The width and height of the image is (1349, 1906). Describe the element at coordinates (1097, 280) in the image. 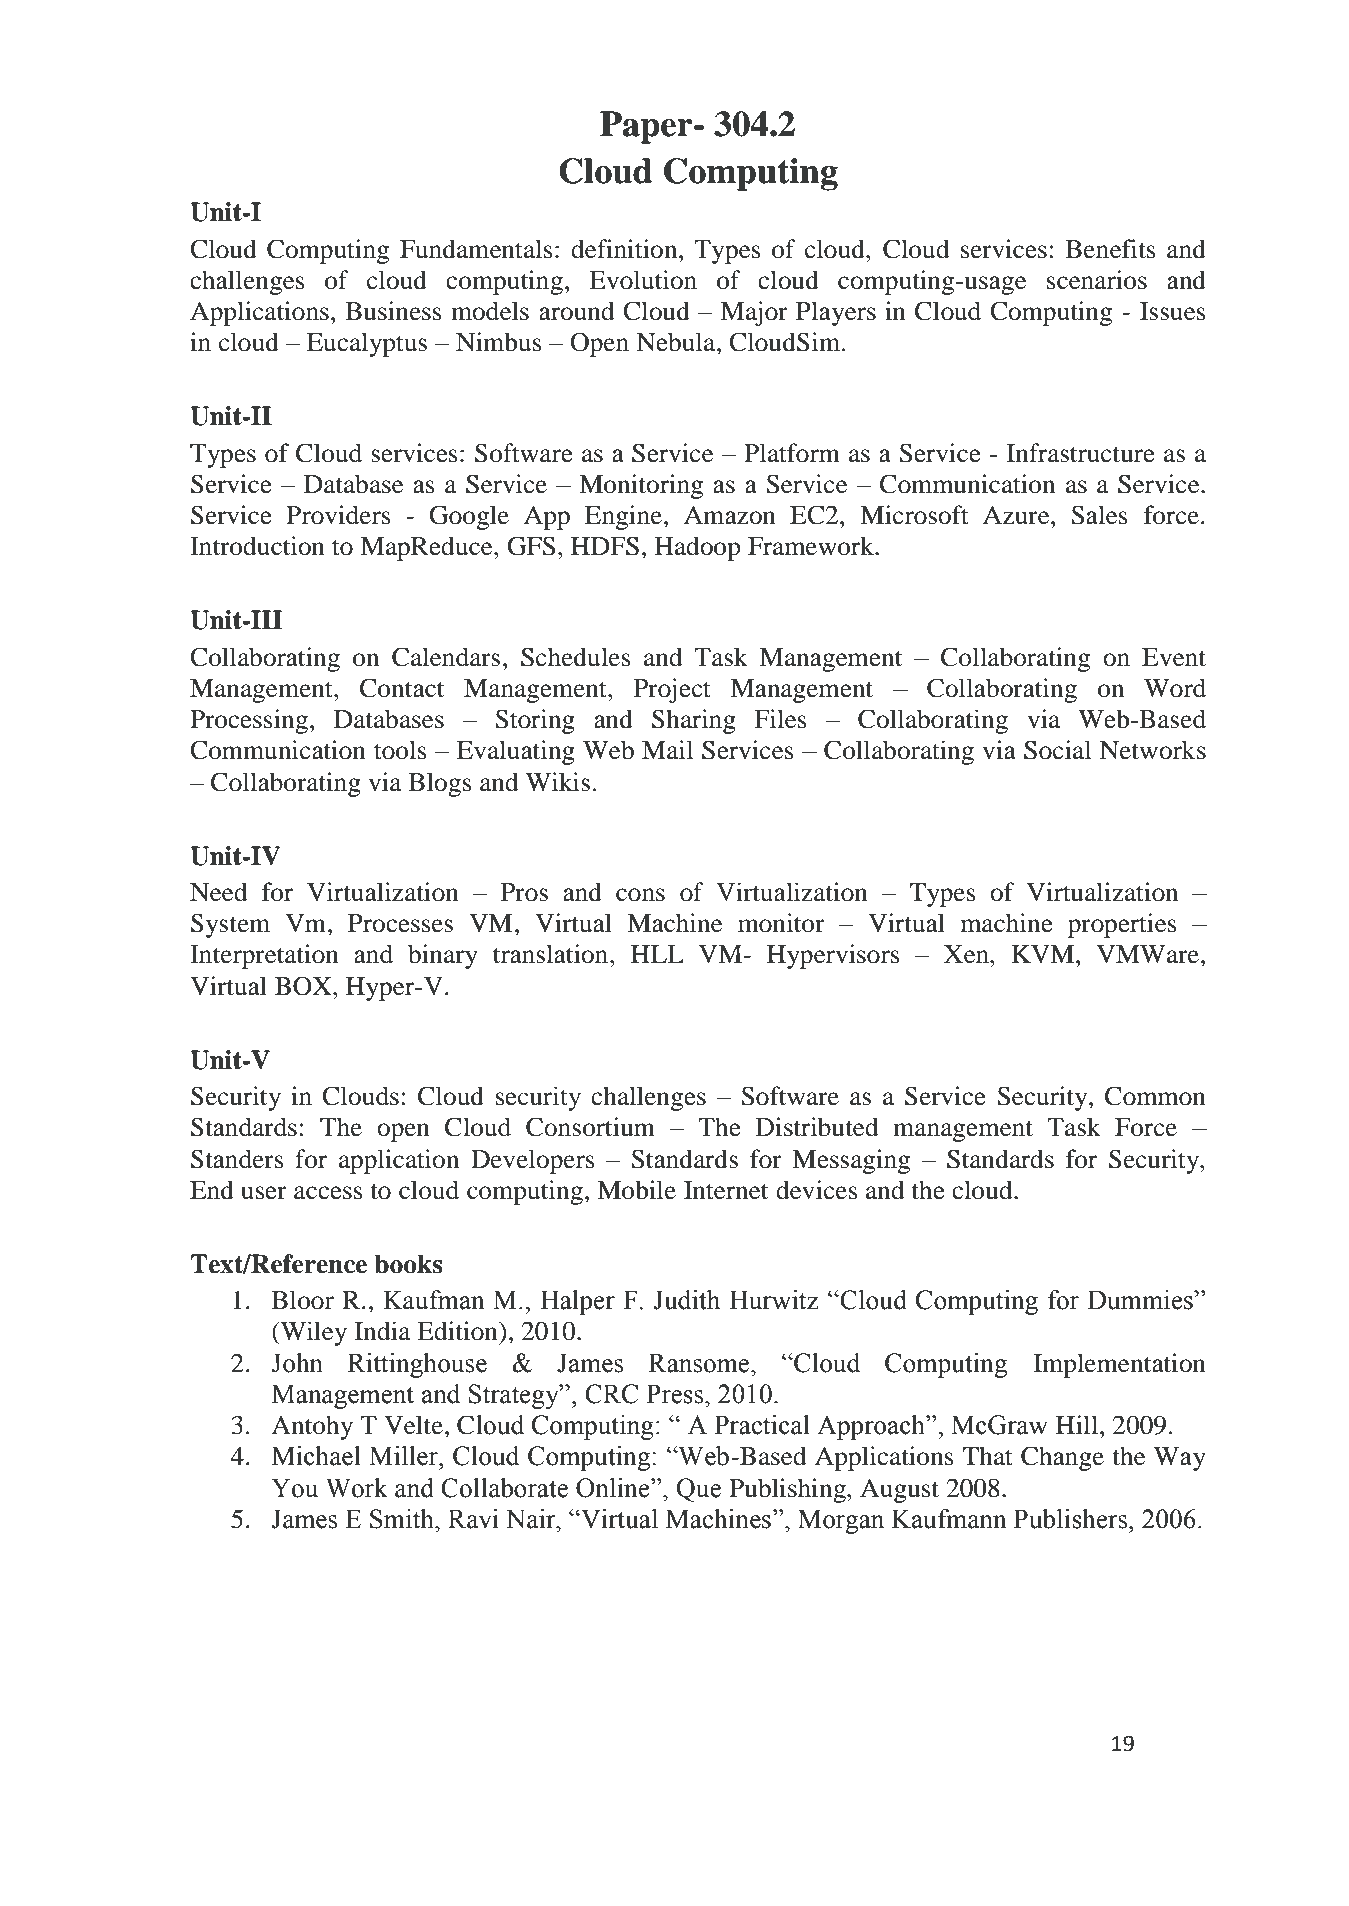

I see `scenarios` at that location.
